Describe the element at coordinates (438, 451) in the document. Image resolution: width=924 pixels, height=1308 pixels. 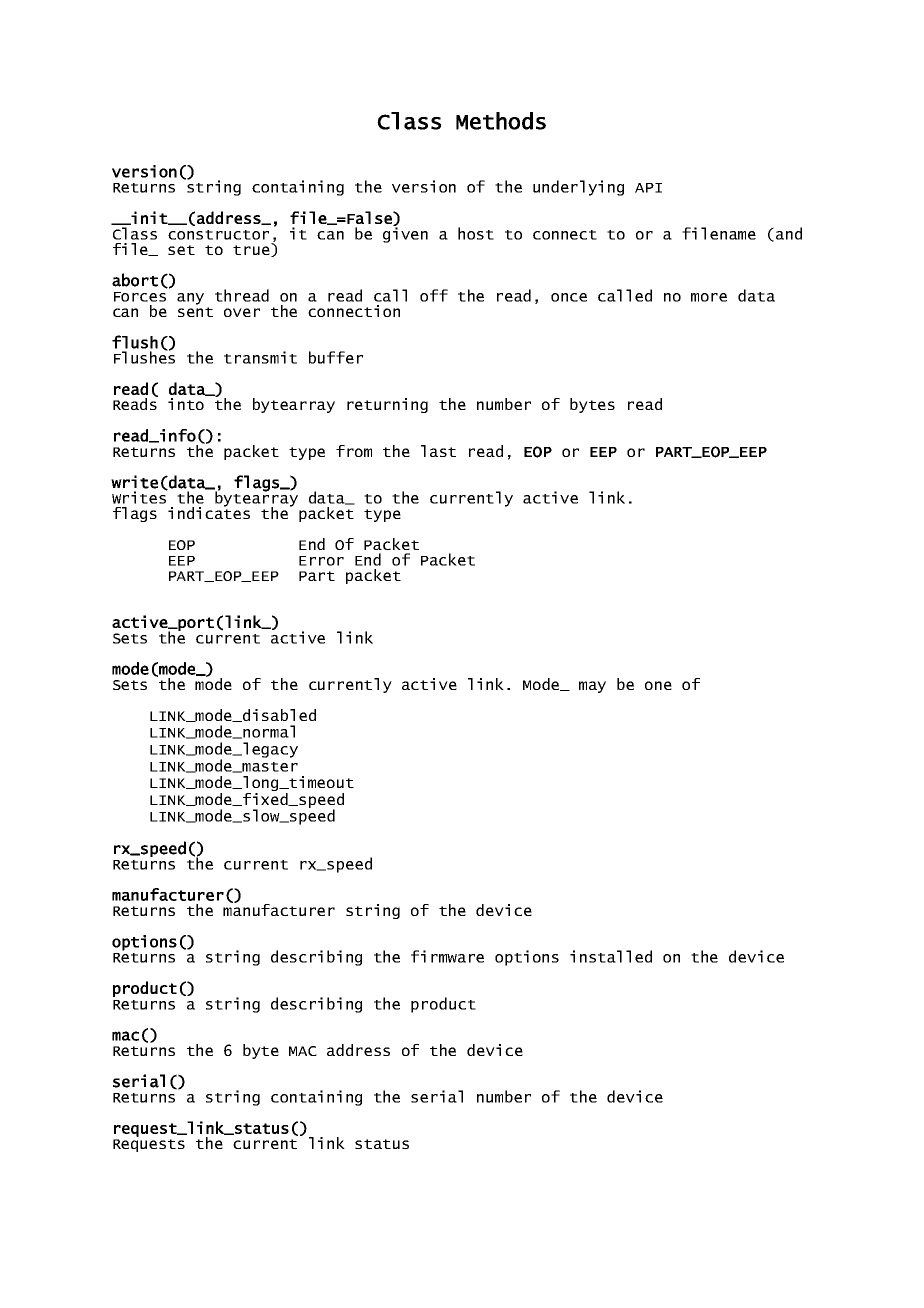
I see `last` at that location.
